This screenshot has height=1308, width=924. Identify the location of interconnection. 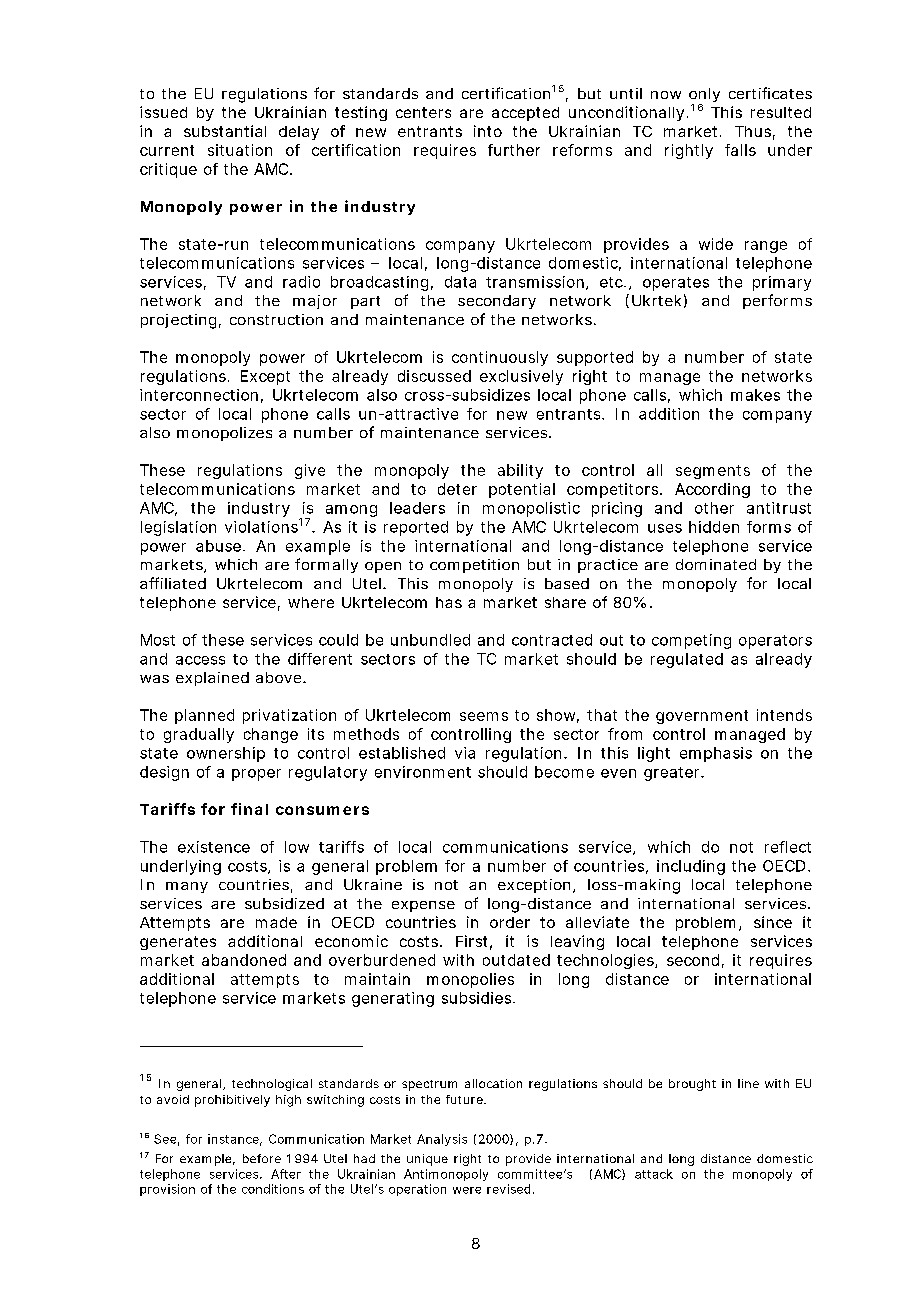
(199, 395).
